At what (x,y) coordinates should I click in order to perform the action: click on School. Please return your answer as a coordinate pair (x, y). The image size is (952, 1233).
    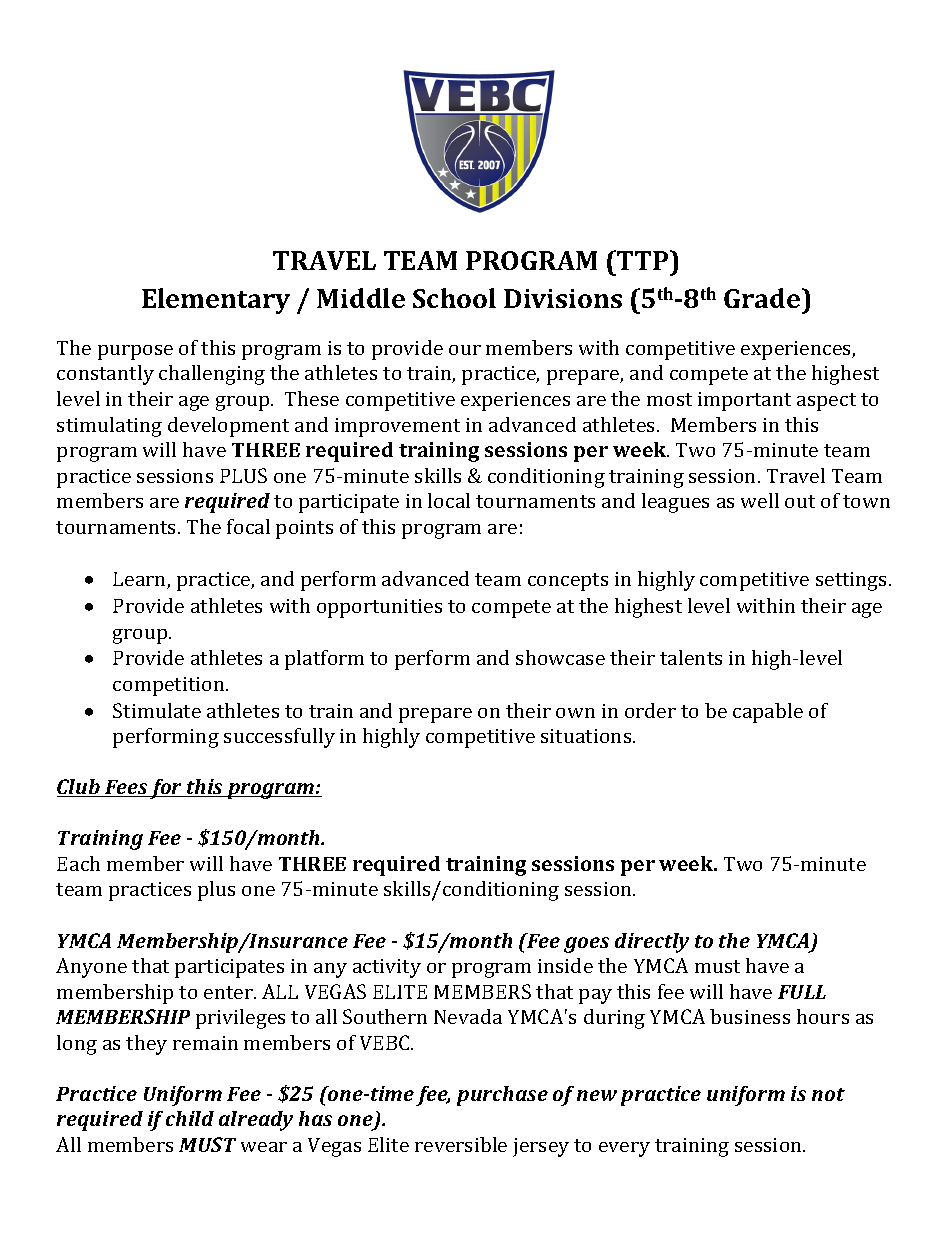
    Looking at the image, I should click on (454, 298).
